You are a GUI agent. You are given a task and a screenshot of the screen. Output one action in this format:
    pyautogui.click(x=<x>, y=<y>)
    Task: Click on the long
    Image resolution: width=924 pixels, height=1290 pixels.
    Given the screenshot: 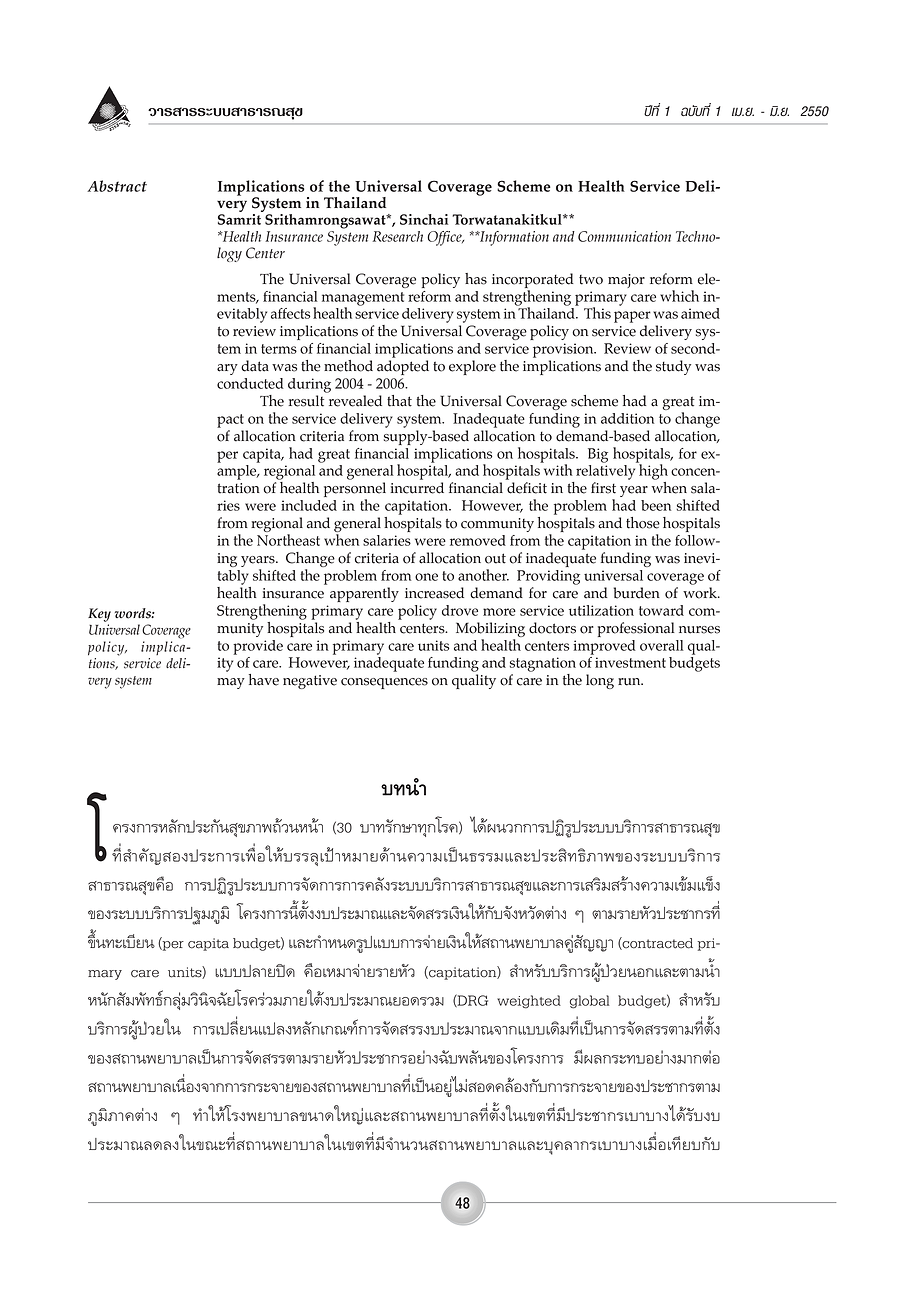 What is the action you would take?
    pyautogui.click(x=600, y=681)
